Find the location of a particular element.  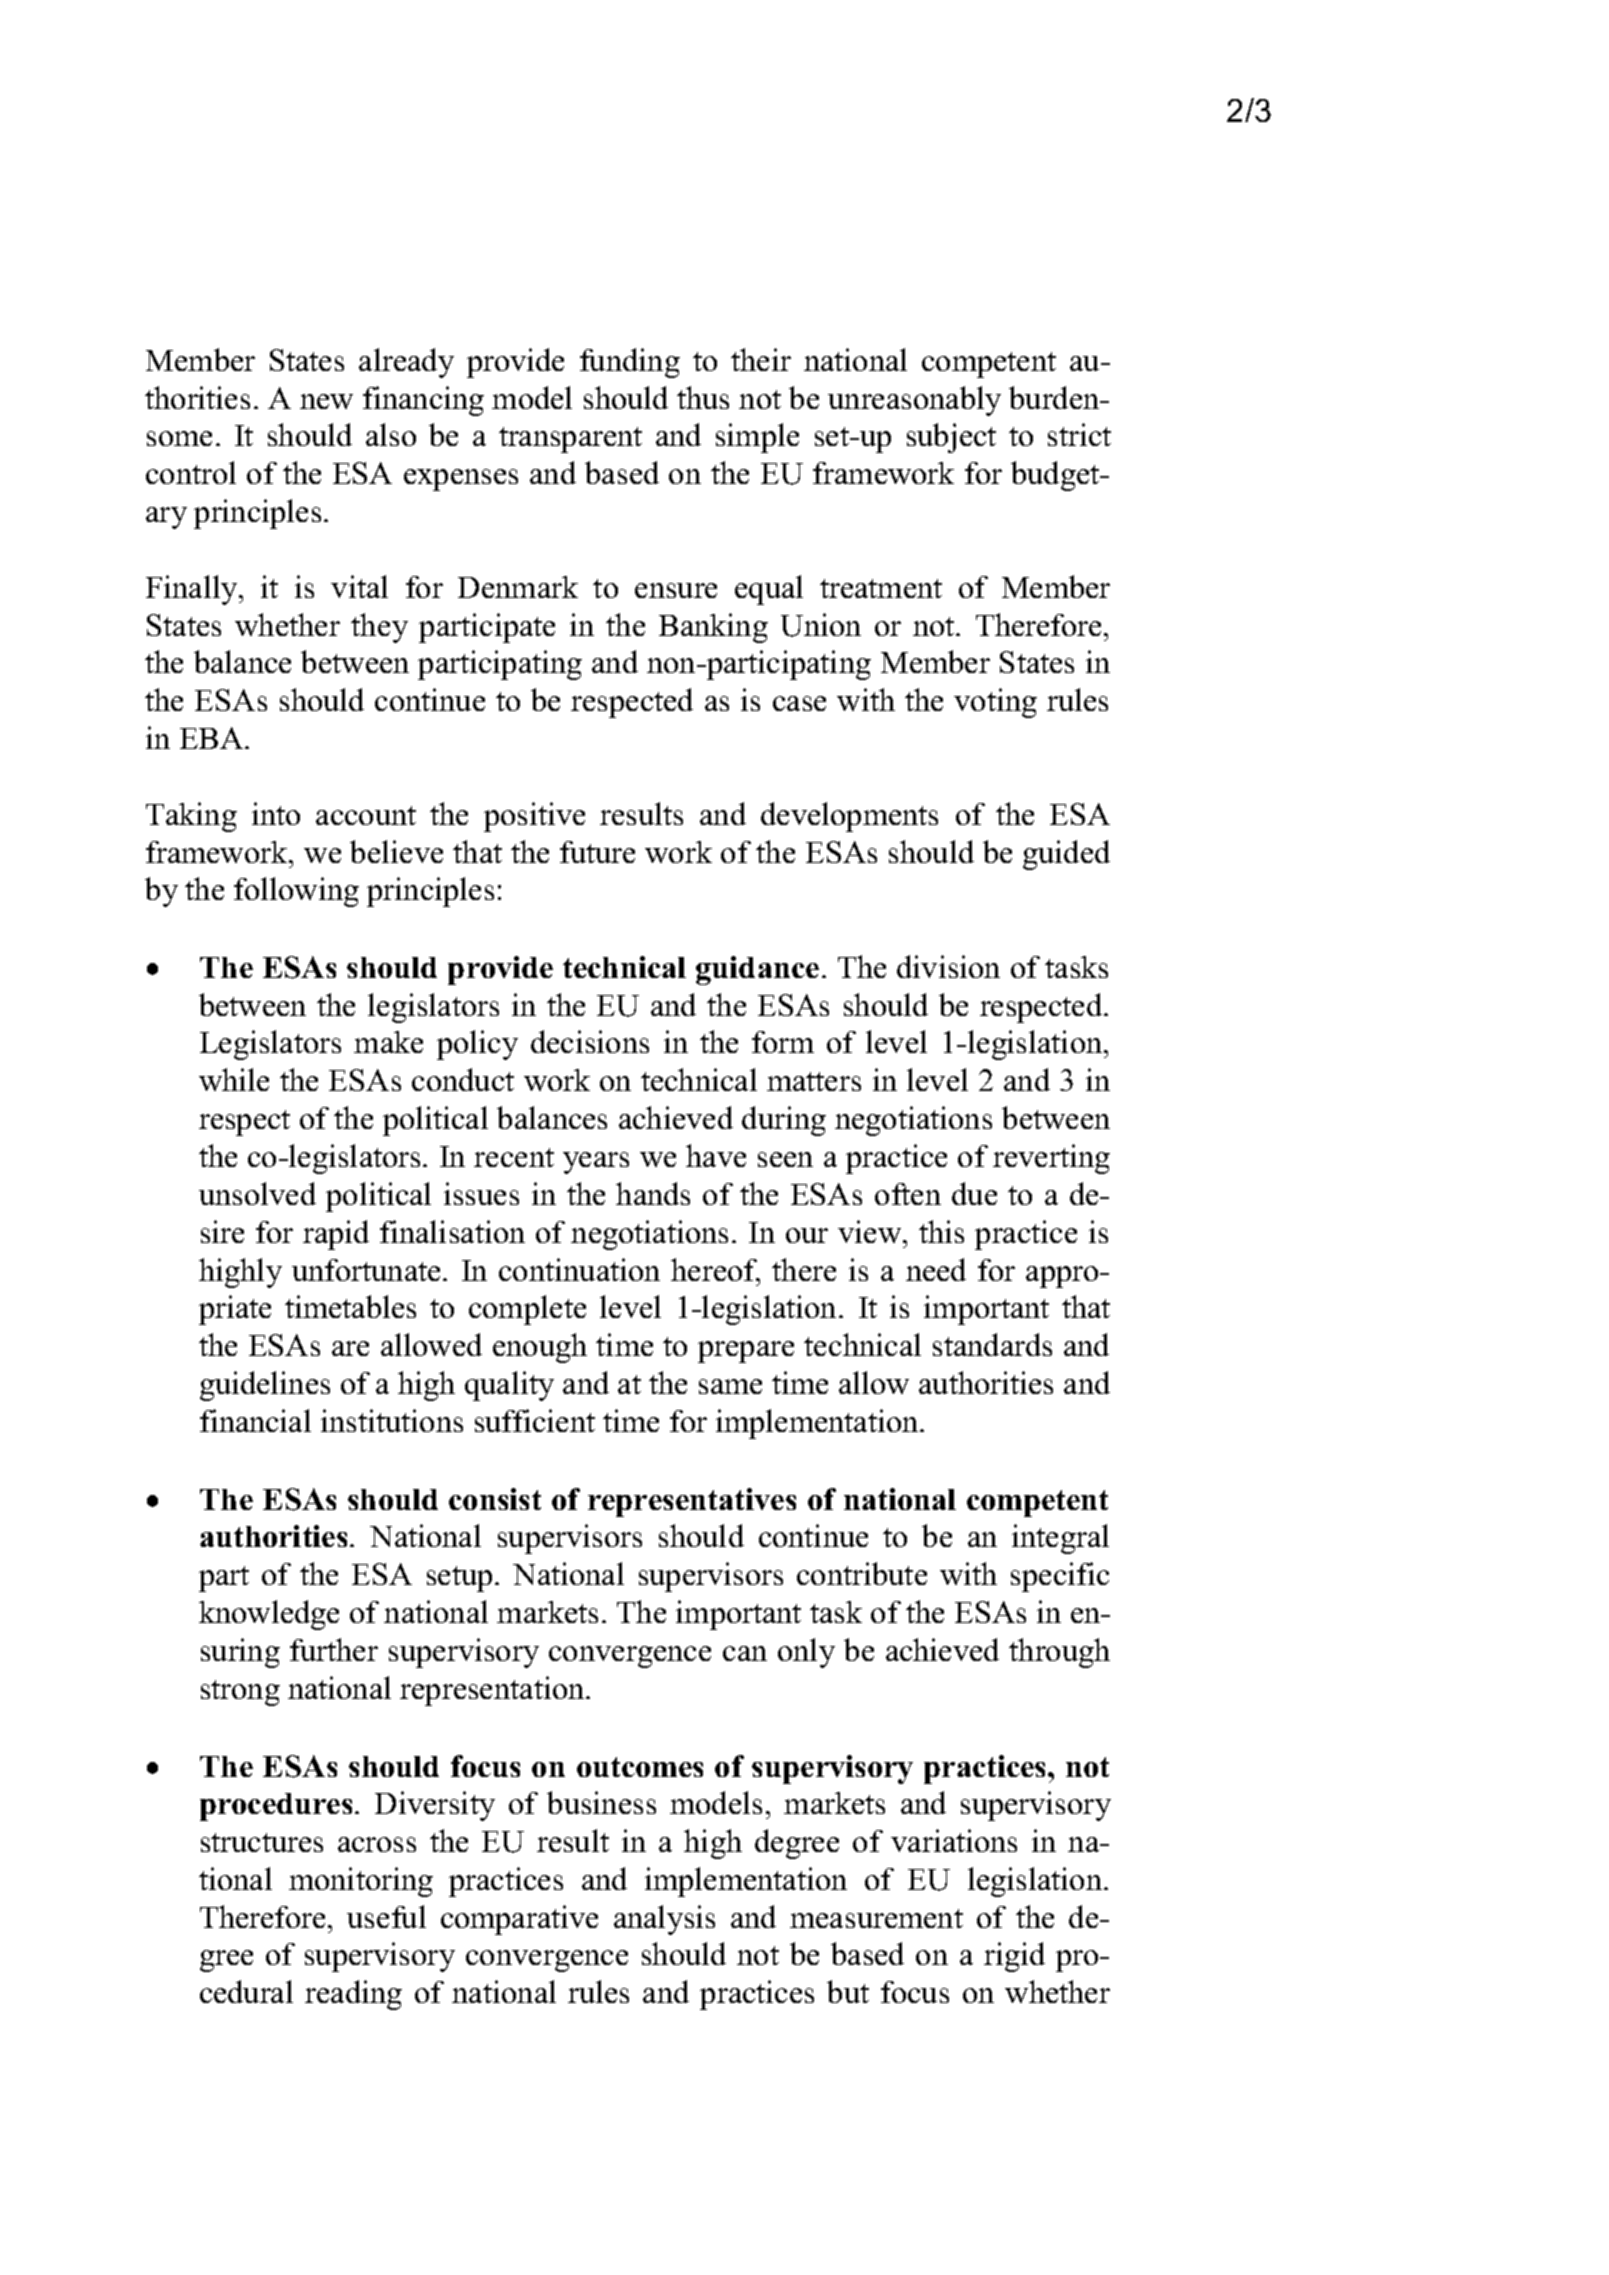

due is located at coordinates (974, 1193).
